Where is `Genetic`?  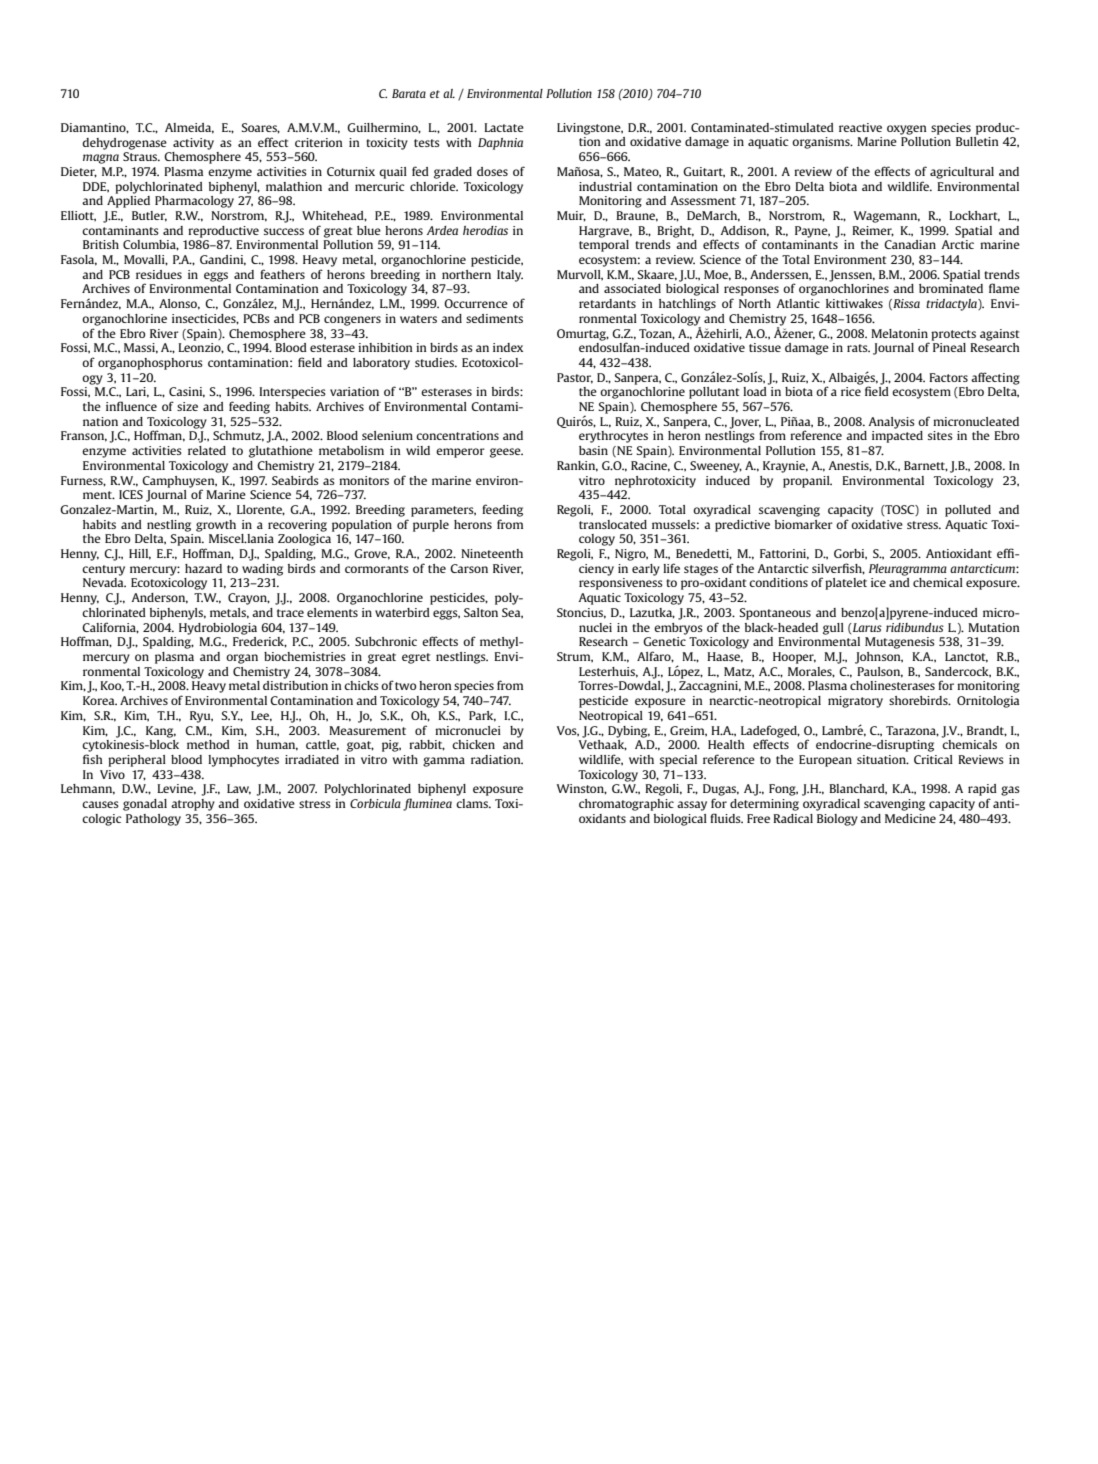
Genetic is located at coordinates (664, 641).
